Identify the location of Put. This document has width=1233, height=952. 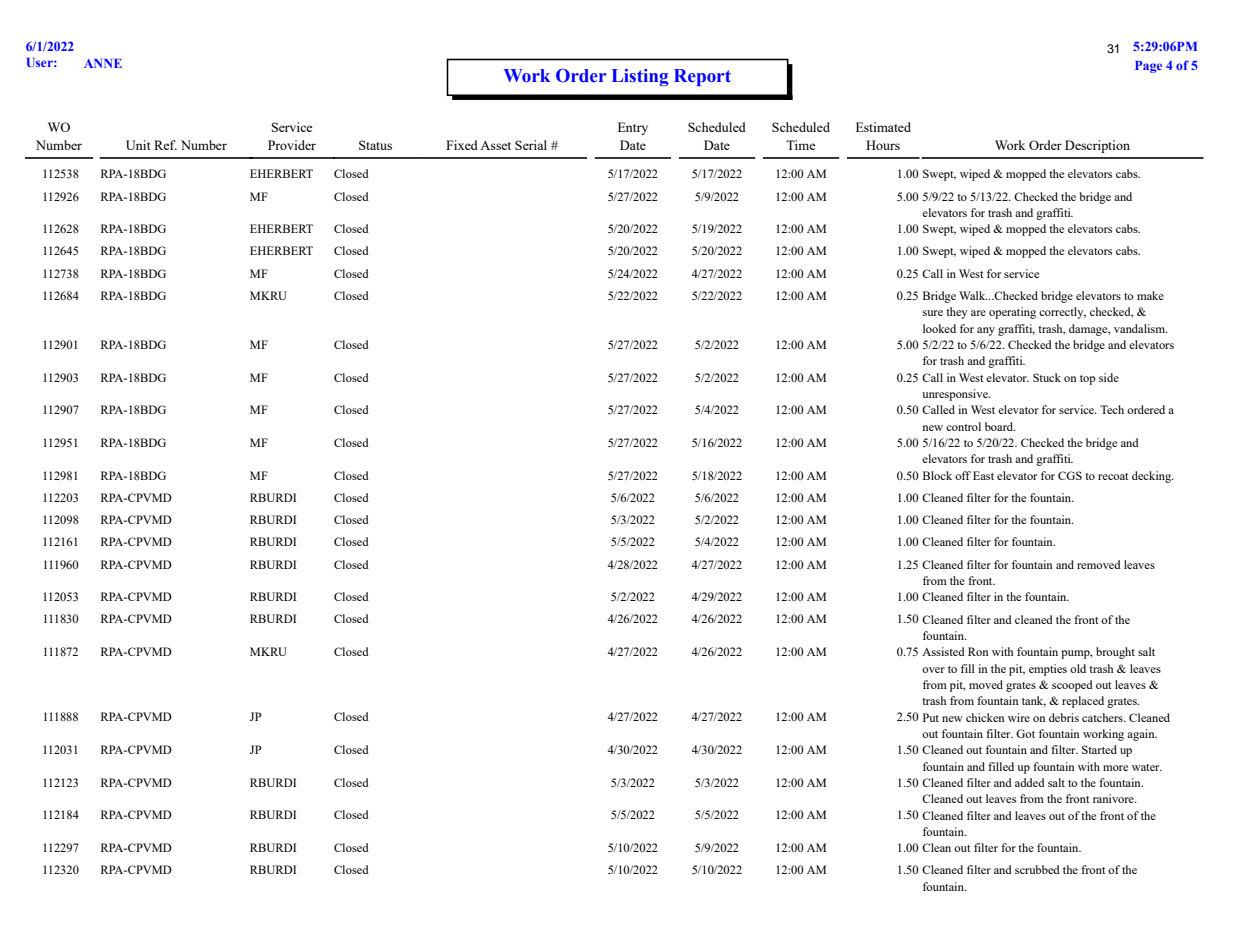
(931, 717).
